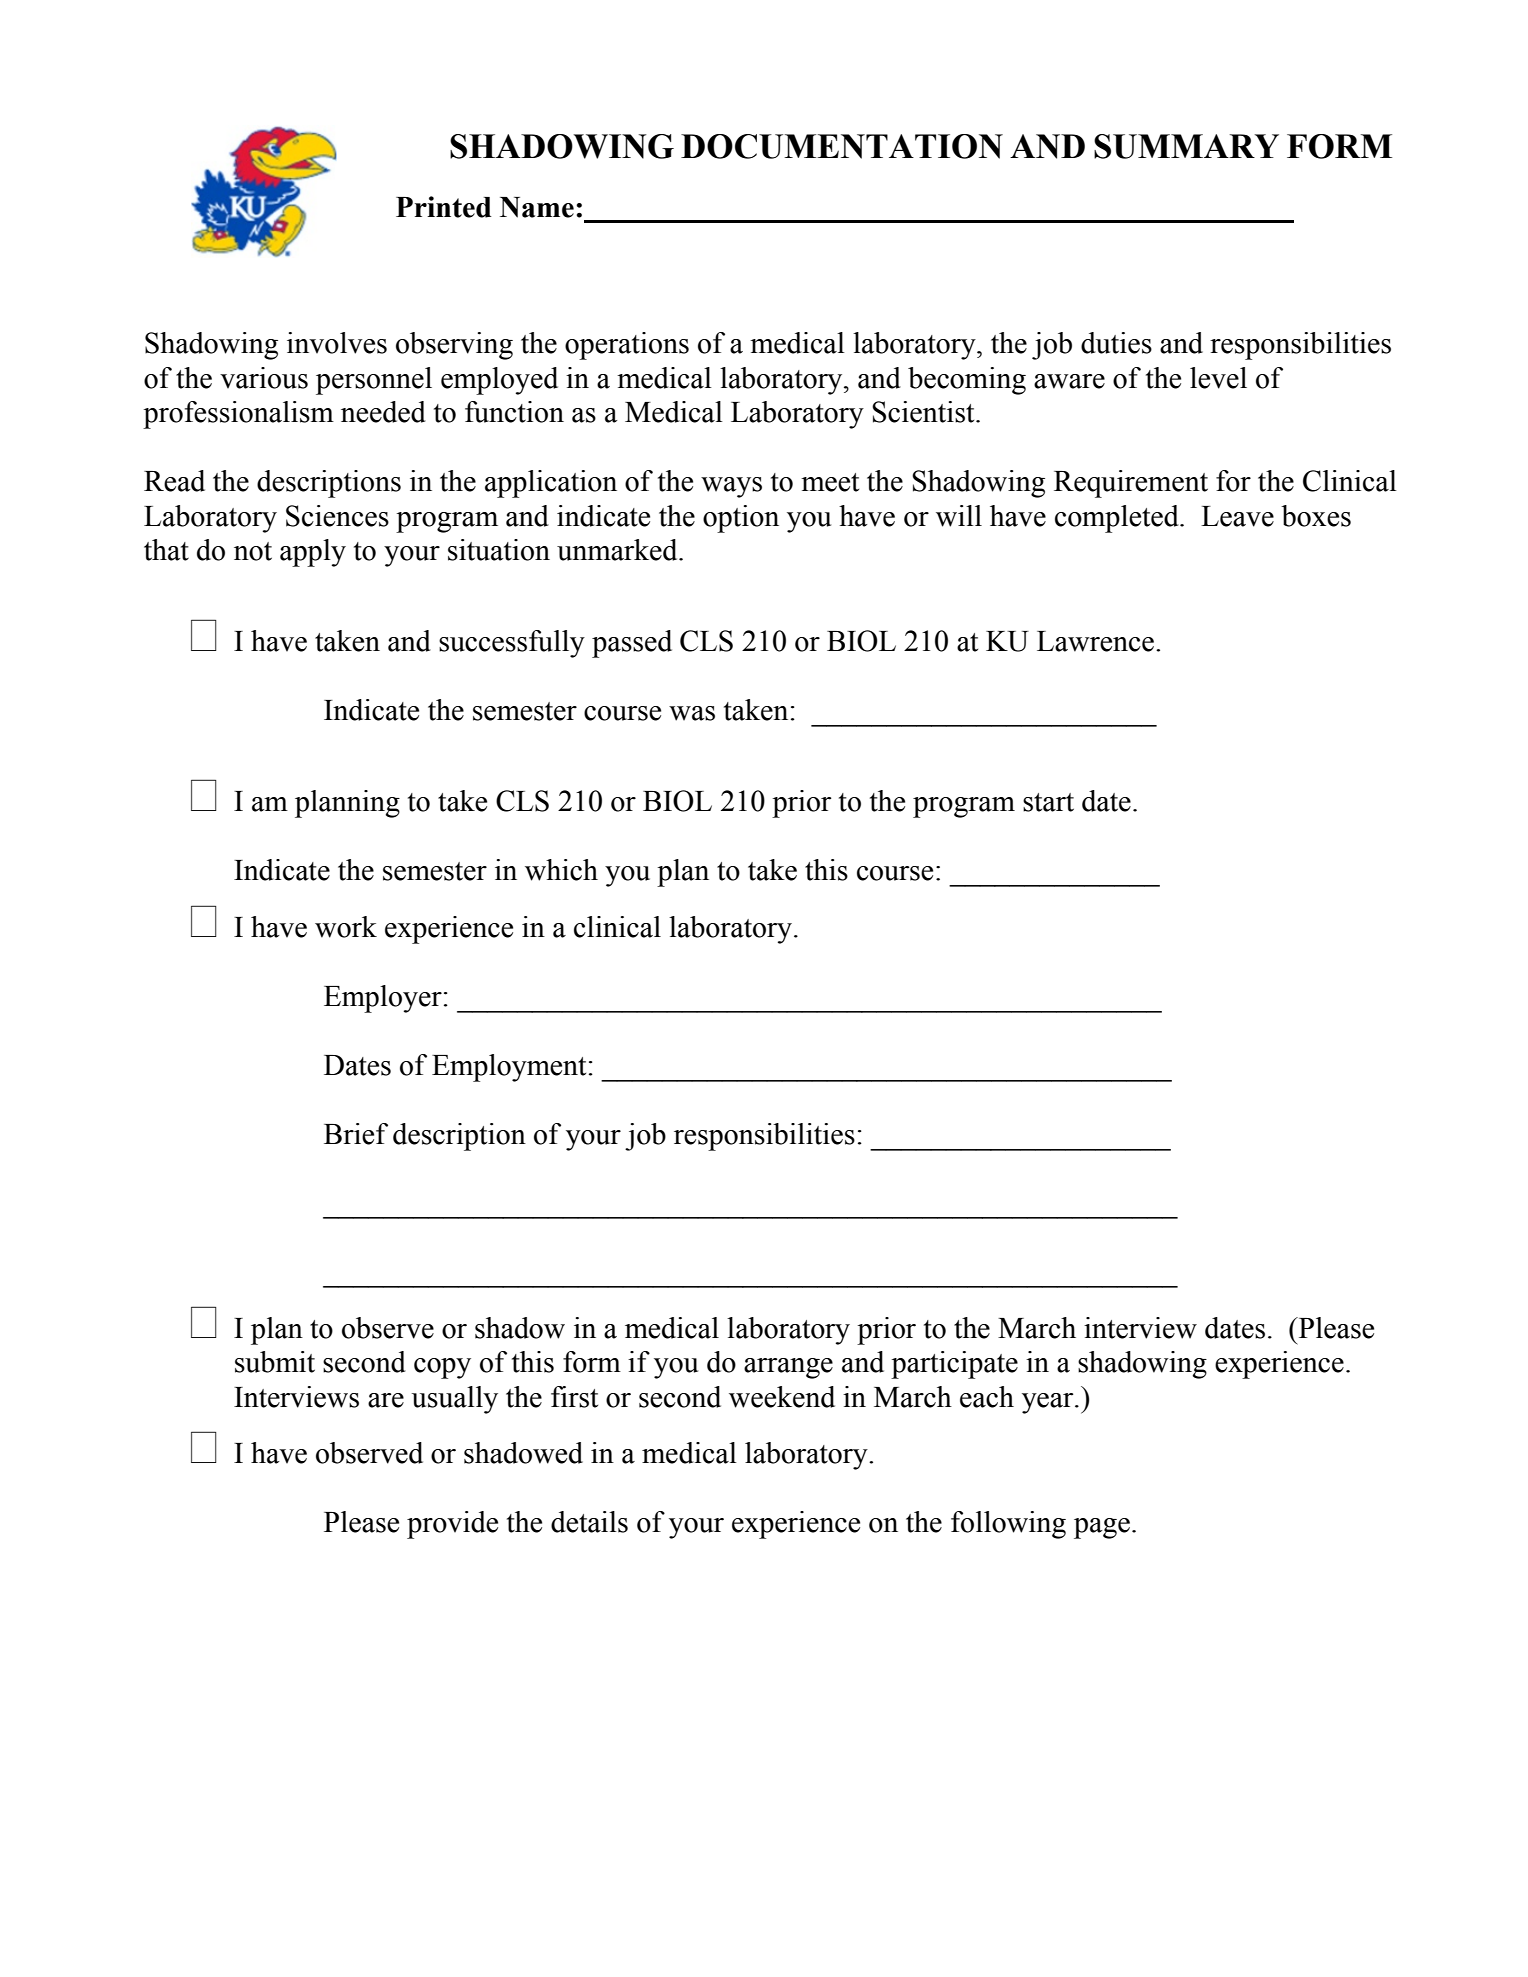 The width and height of the screenshot is (1528, 1977). Describe the element at coordinates (452, 1525) in the screenshot. I see `provide` at that location.
